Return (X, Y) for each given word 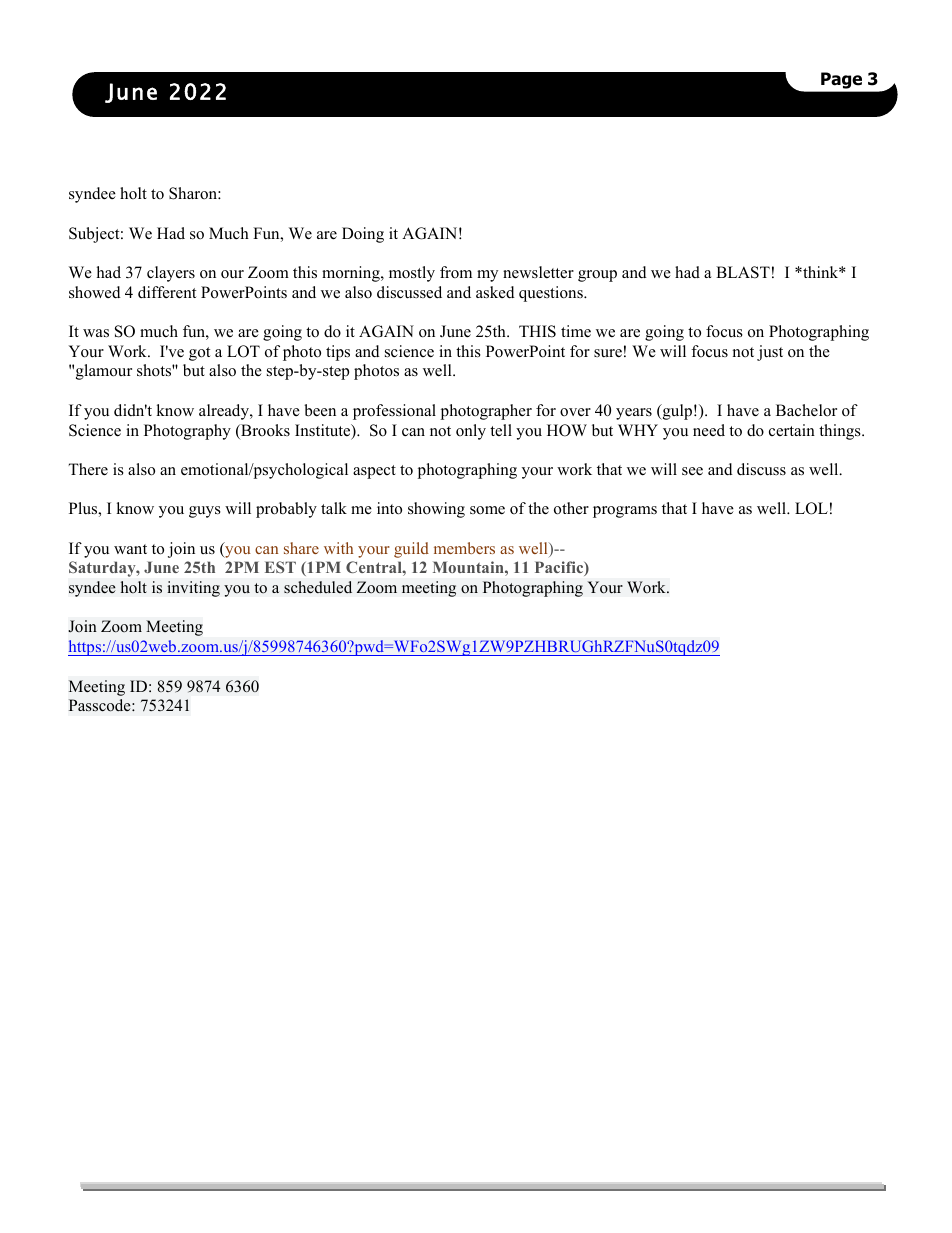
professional (394, 412)
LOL (811, 508)
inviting (193, 589)
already (225, 412)
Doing (363, 235)
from (456, 272)
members (464, 548)
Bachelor (806, 410)
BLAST (743, 272)
